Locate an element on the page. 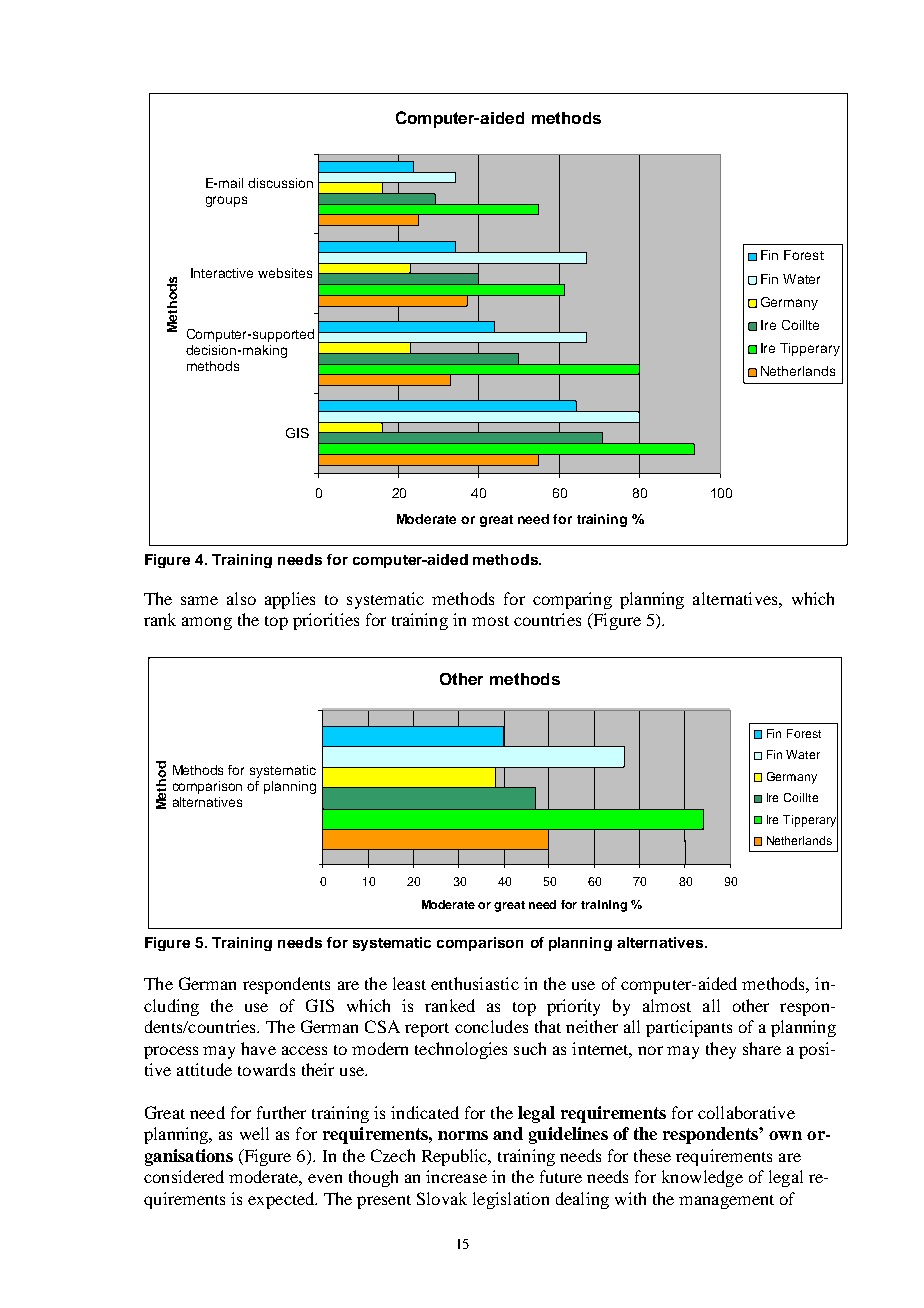  well is located at coordinates (254, 1133).
